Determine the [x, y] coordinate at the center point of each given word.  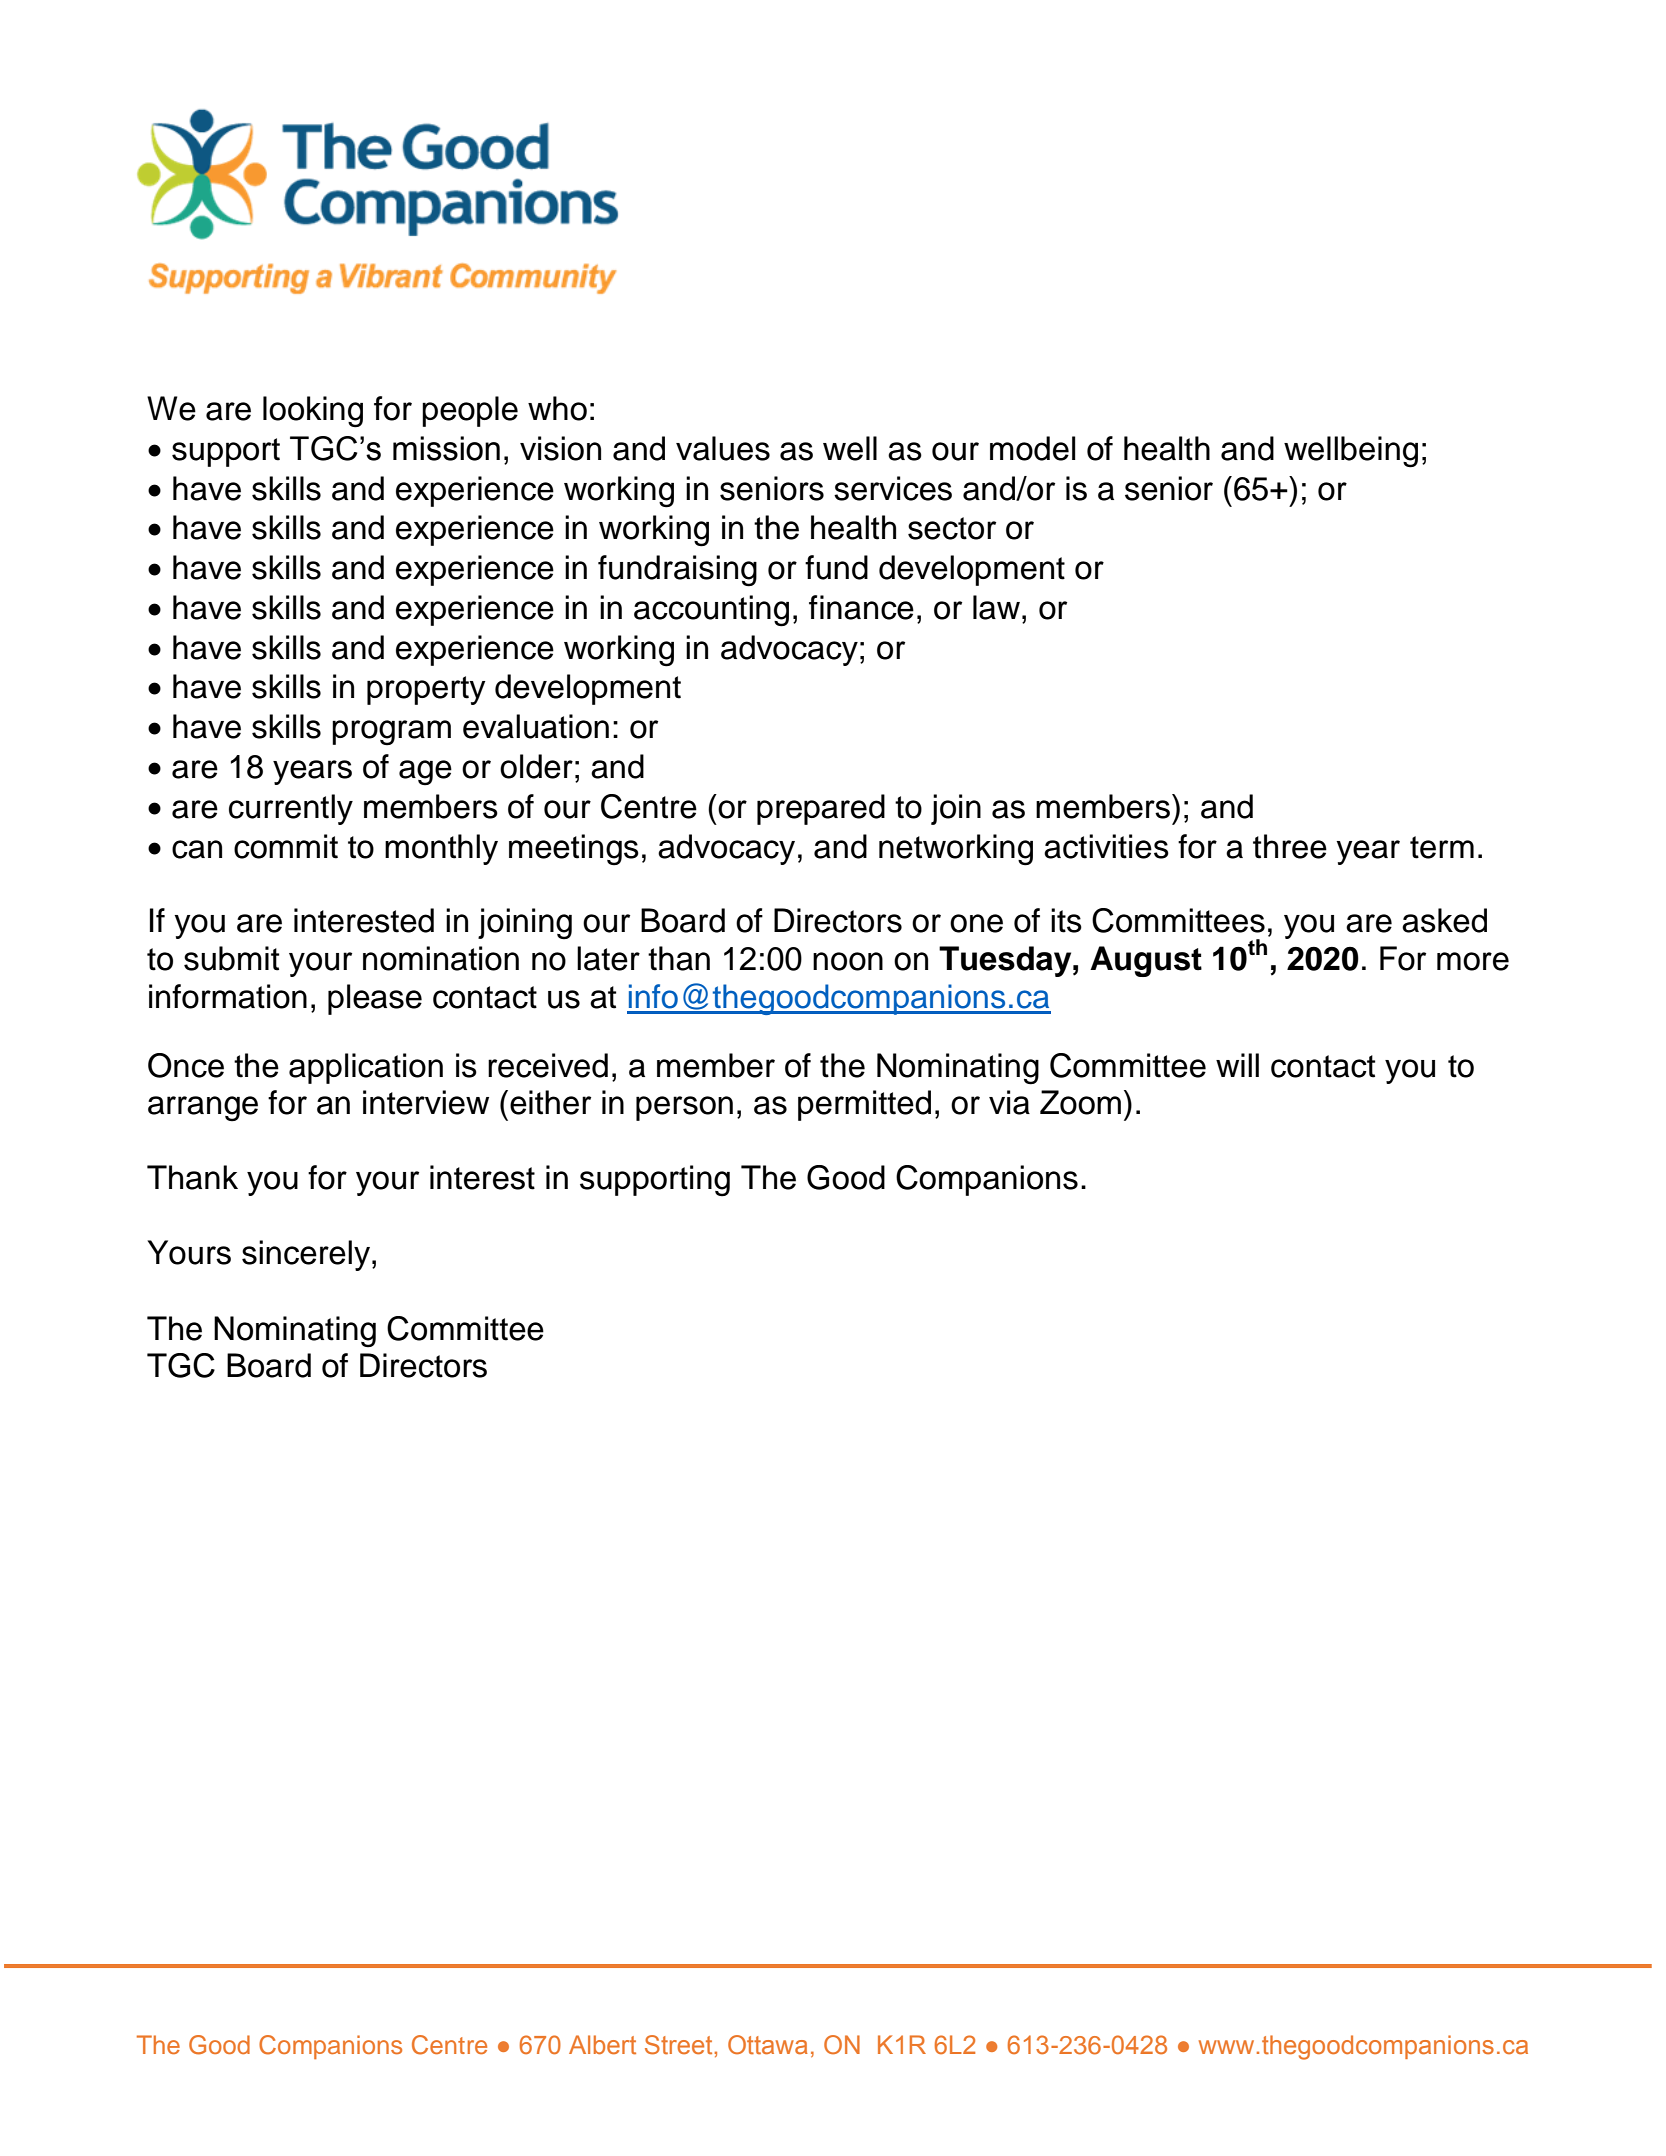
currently [291, 809]
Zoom [1080, 1102]
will [1237, 1065]
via [1009, 1102]
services [893, 488]
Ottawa [768, 2045]
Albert [602, 2045]
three [1290, 846]
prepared [821, 809]
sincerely [306, 1255]
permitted [864, 1105]
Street [680, 2045]
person [684, 1108]
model [1032, 448]
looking [313, 412]
